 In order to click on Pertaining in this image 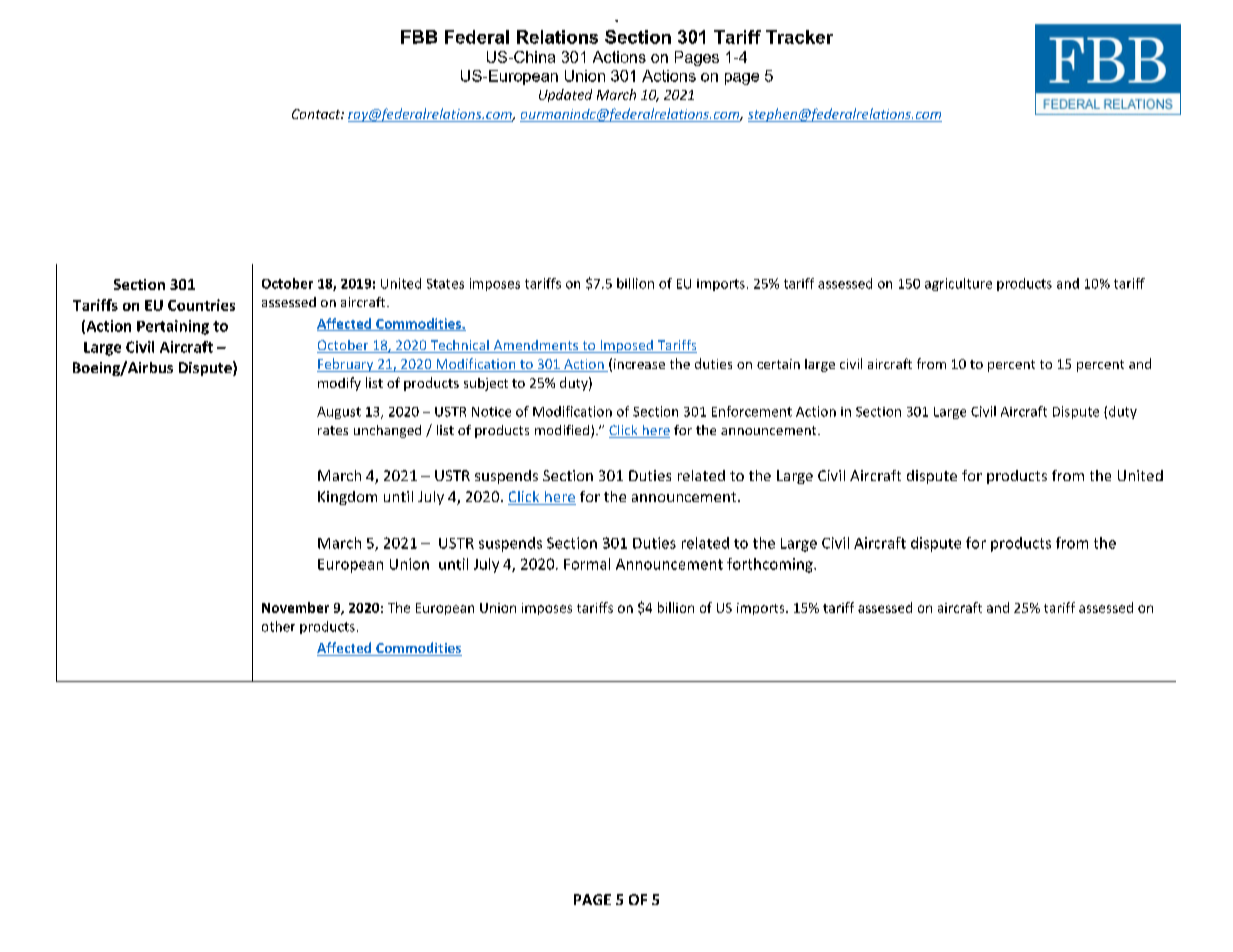, I will do `click(173, 327)`.
